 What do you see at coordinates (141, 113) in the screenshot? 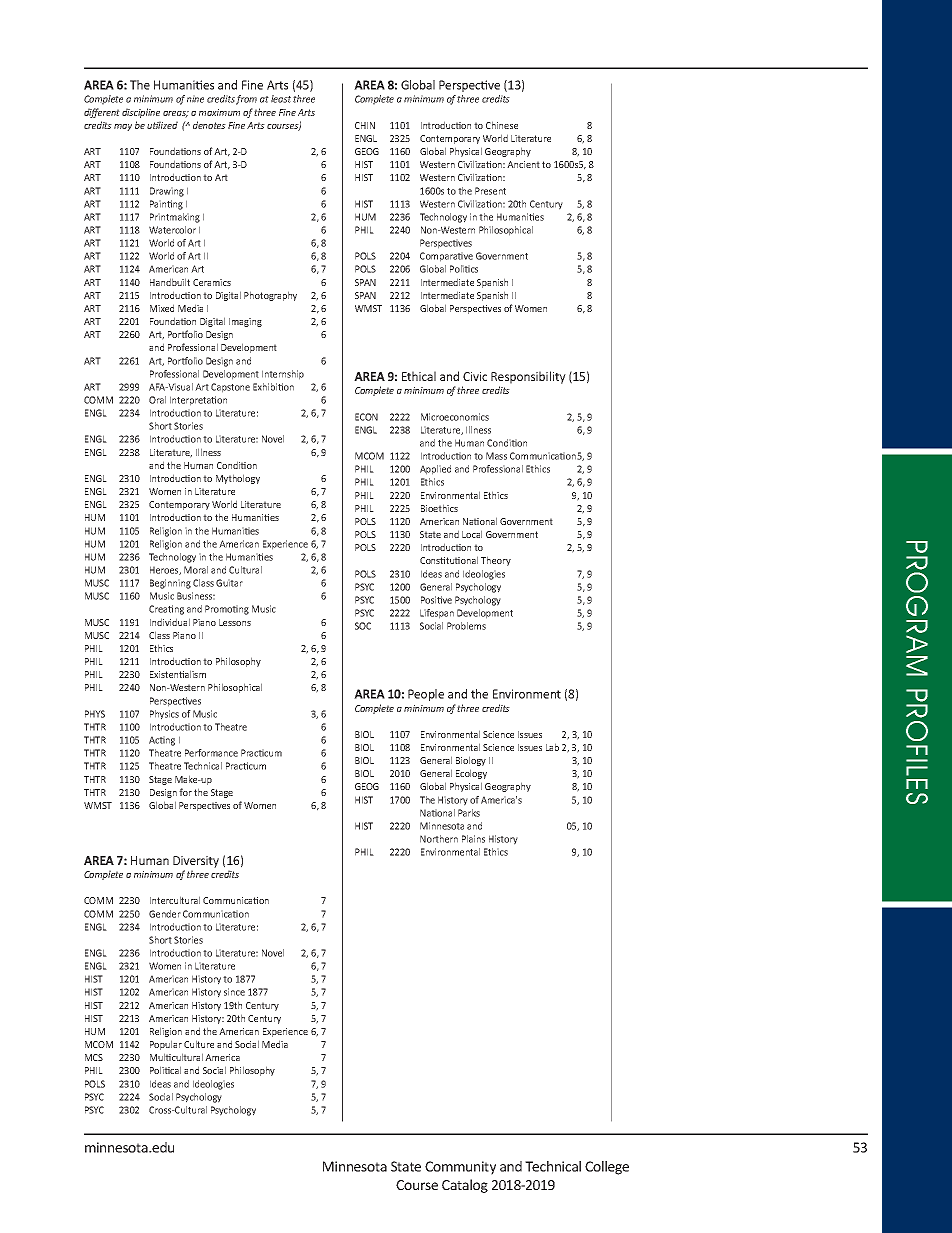
I see `discipline` at bounding box center [141, 113].
